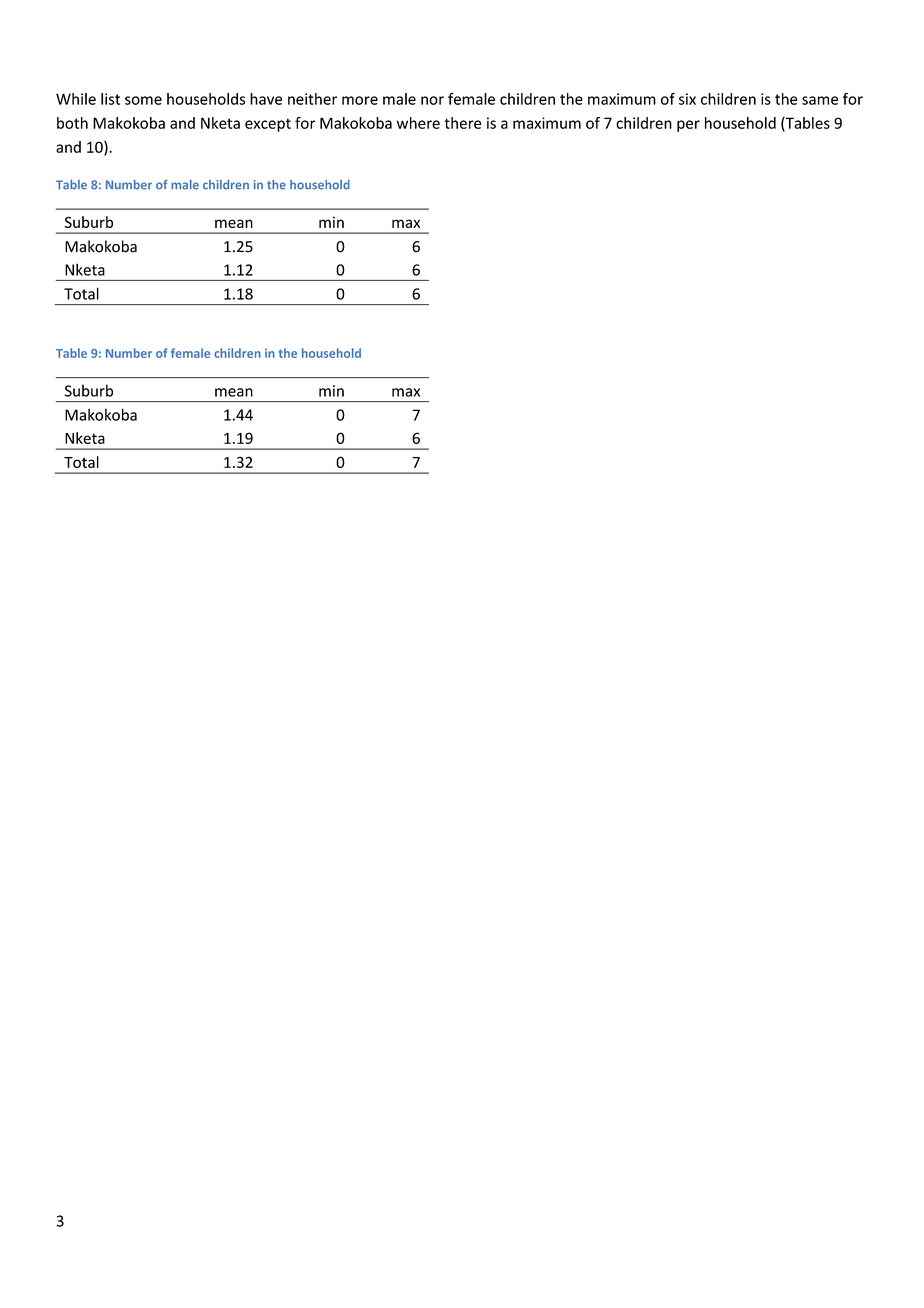 Image resolution: width=924 pixels, height=1308 pixels. I want to click on list, so click(110, 99).
